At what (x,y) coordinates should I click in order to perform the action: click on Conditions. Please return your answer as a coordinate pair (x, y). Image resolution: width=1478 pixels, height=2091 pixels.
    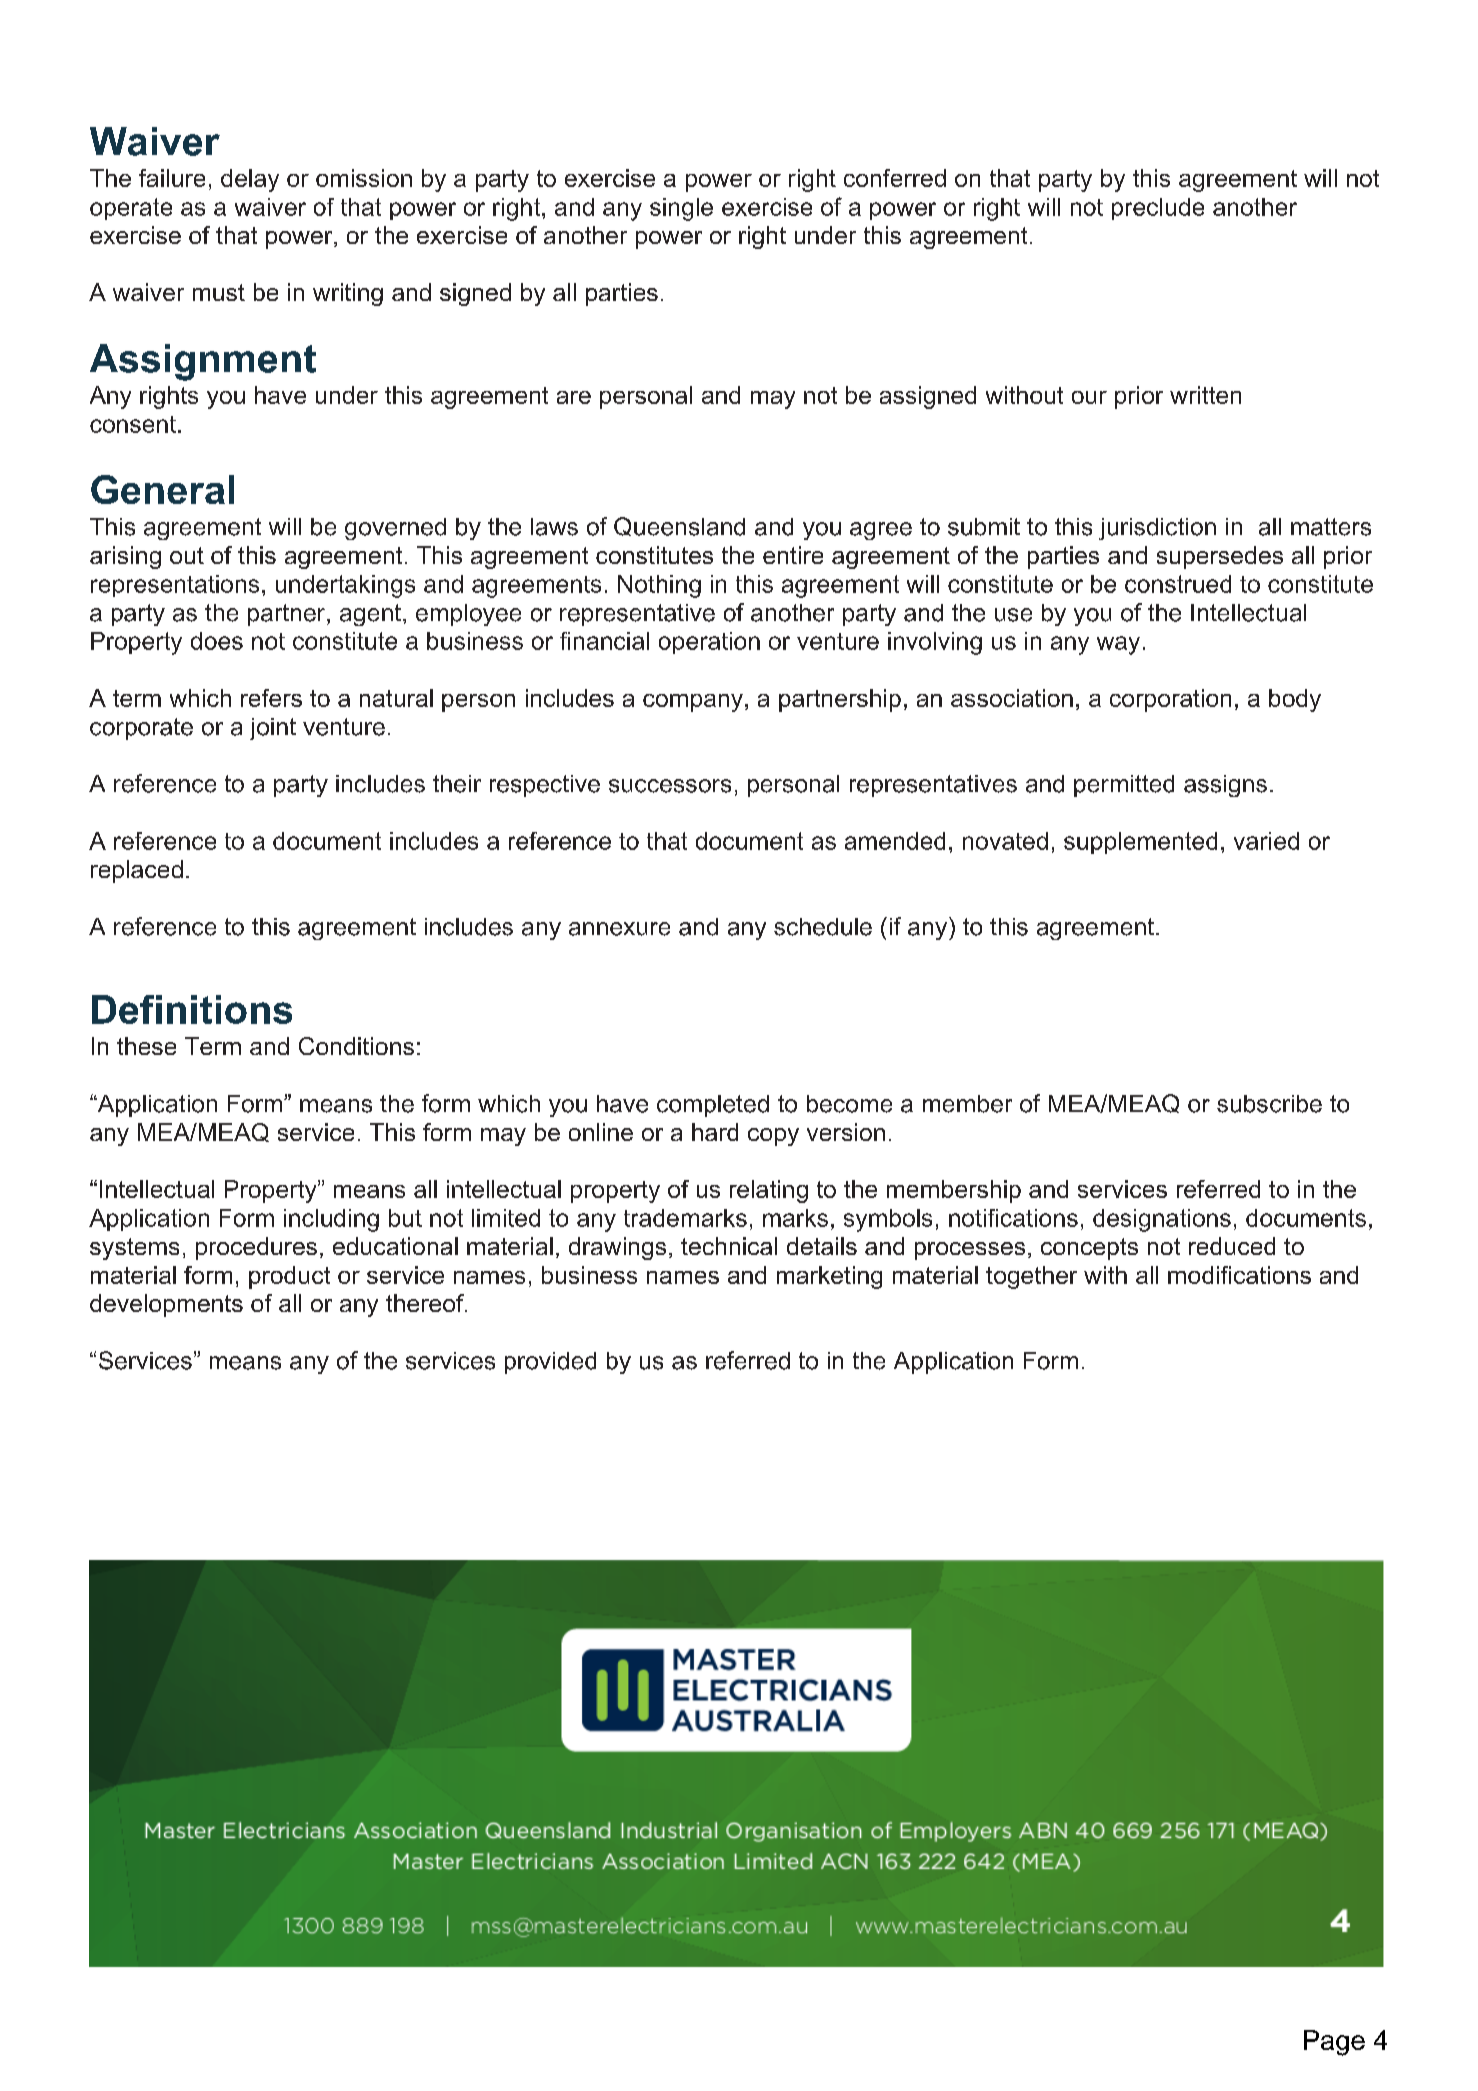
    Looking at the image, I should click on (356, 1046).
